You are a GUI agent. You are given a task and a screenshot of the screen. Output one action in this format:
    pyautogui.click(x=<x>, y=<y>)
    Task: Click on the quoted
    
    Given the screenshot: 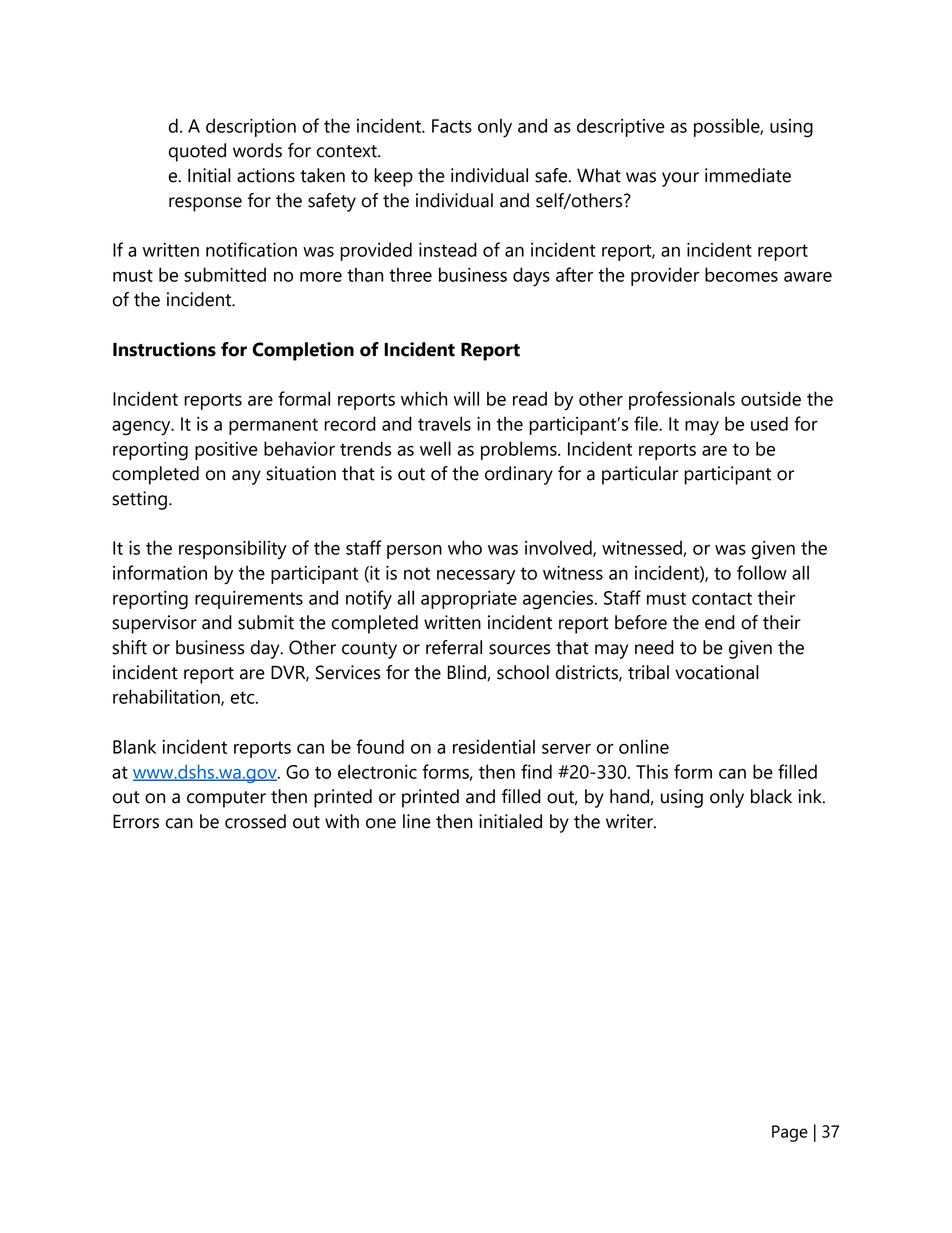 What is the action you would take?
    pyautogui.click(x=197, y=152)
